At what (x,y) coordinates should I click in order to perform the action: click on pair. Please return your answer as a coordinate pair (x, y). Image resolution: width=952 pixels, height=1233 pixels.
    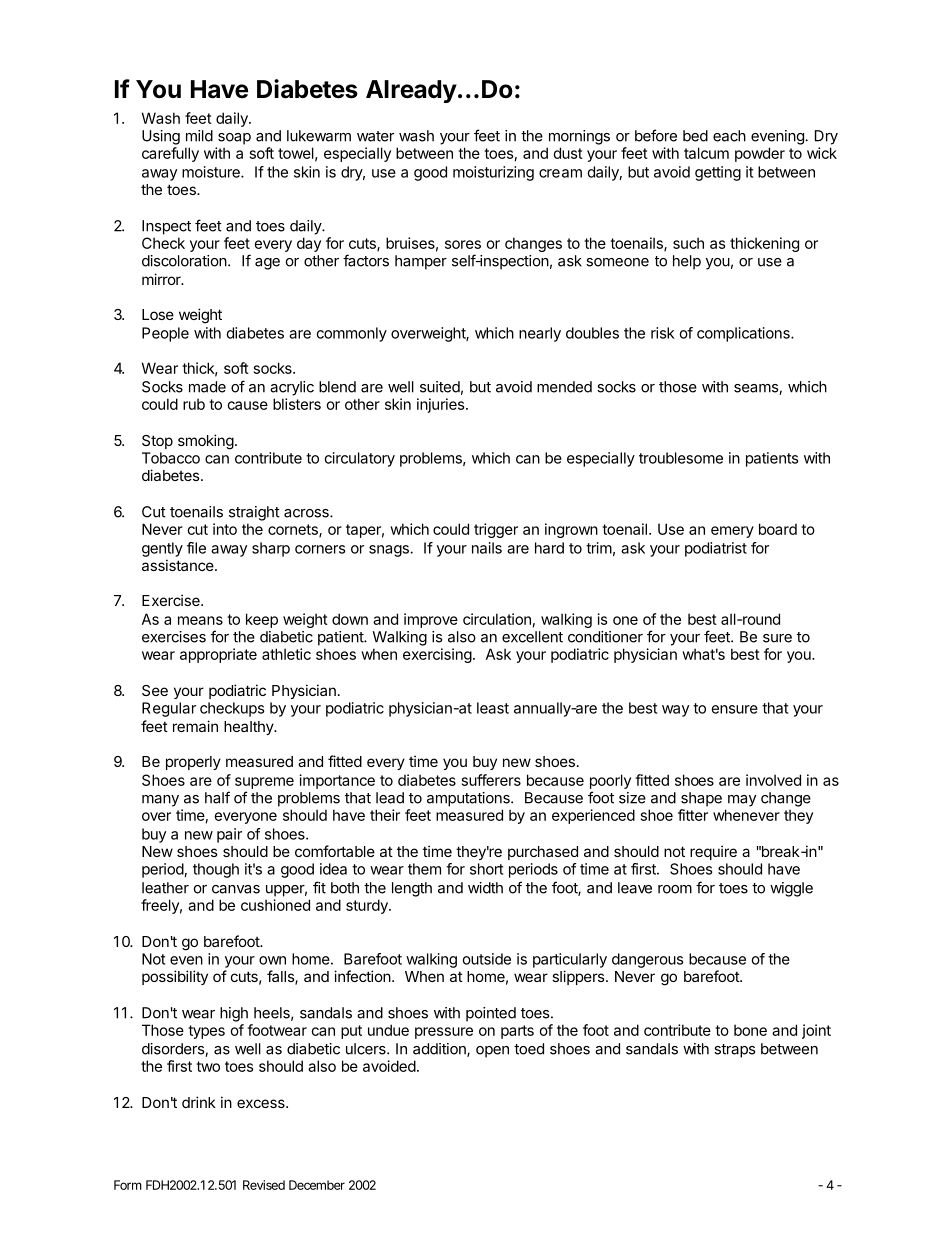
    Looking at the image, I should click on (229, 835).
